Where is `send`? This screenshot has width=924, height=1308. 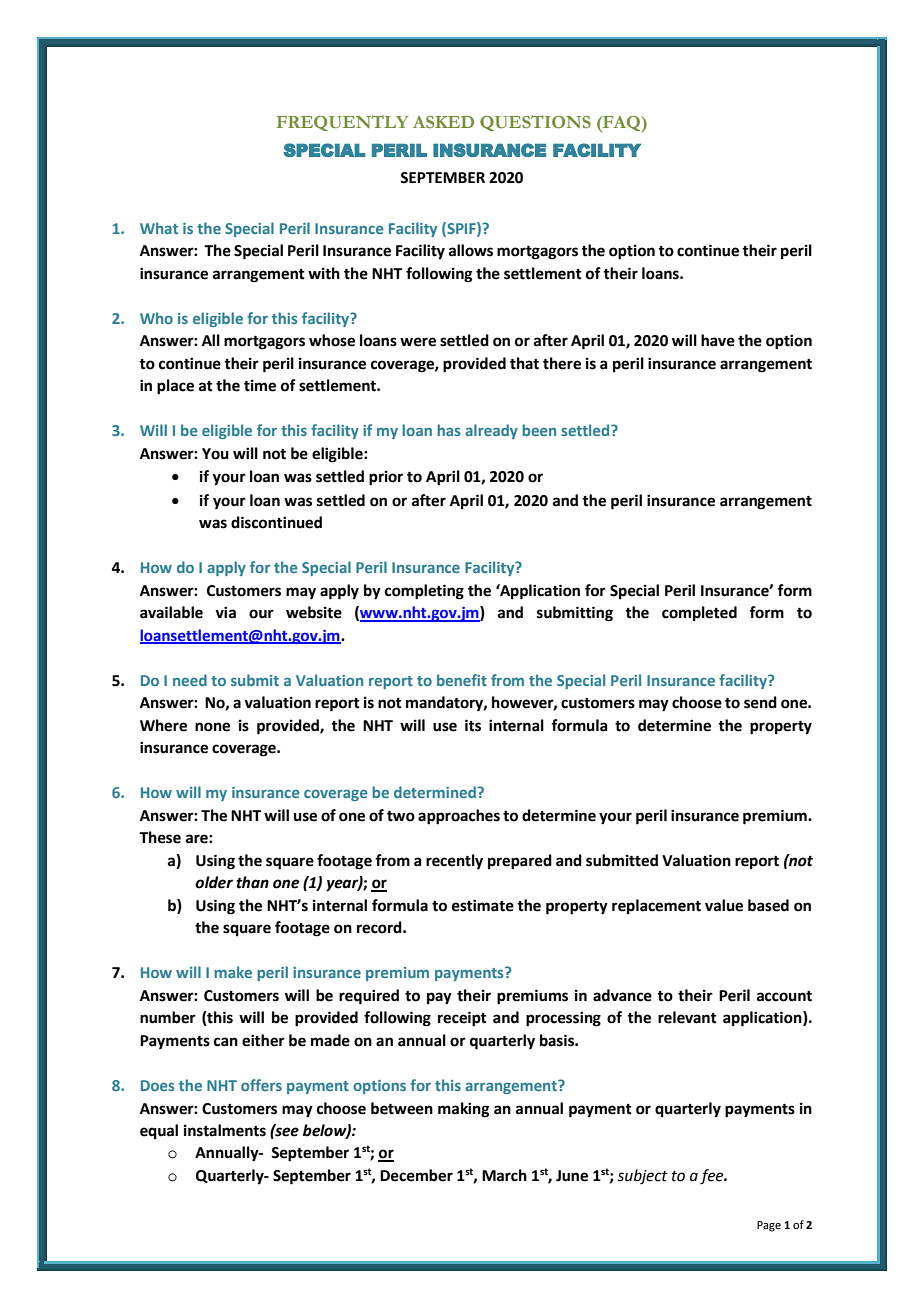
send is located at coordinates (760, 702).
